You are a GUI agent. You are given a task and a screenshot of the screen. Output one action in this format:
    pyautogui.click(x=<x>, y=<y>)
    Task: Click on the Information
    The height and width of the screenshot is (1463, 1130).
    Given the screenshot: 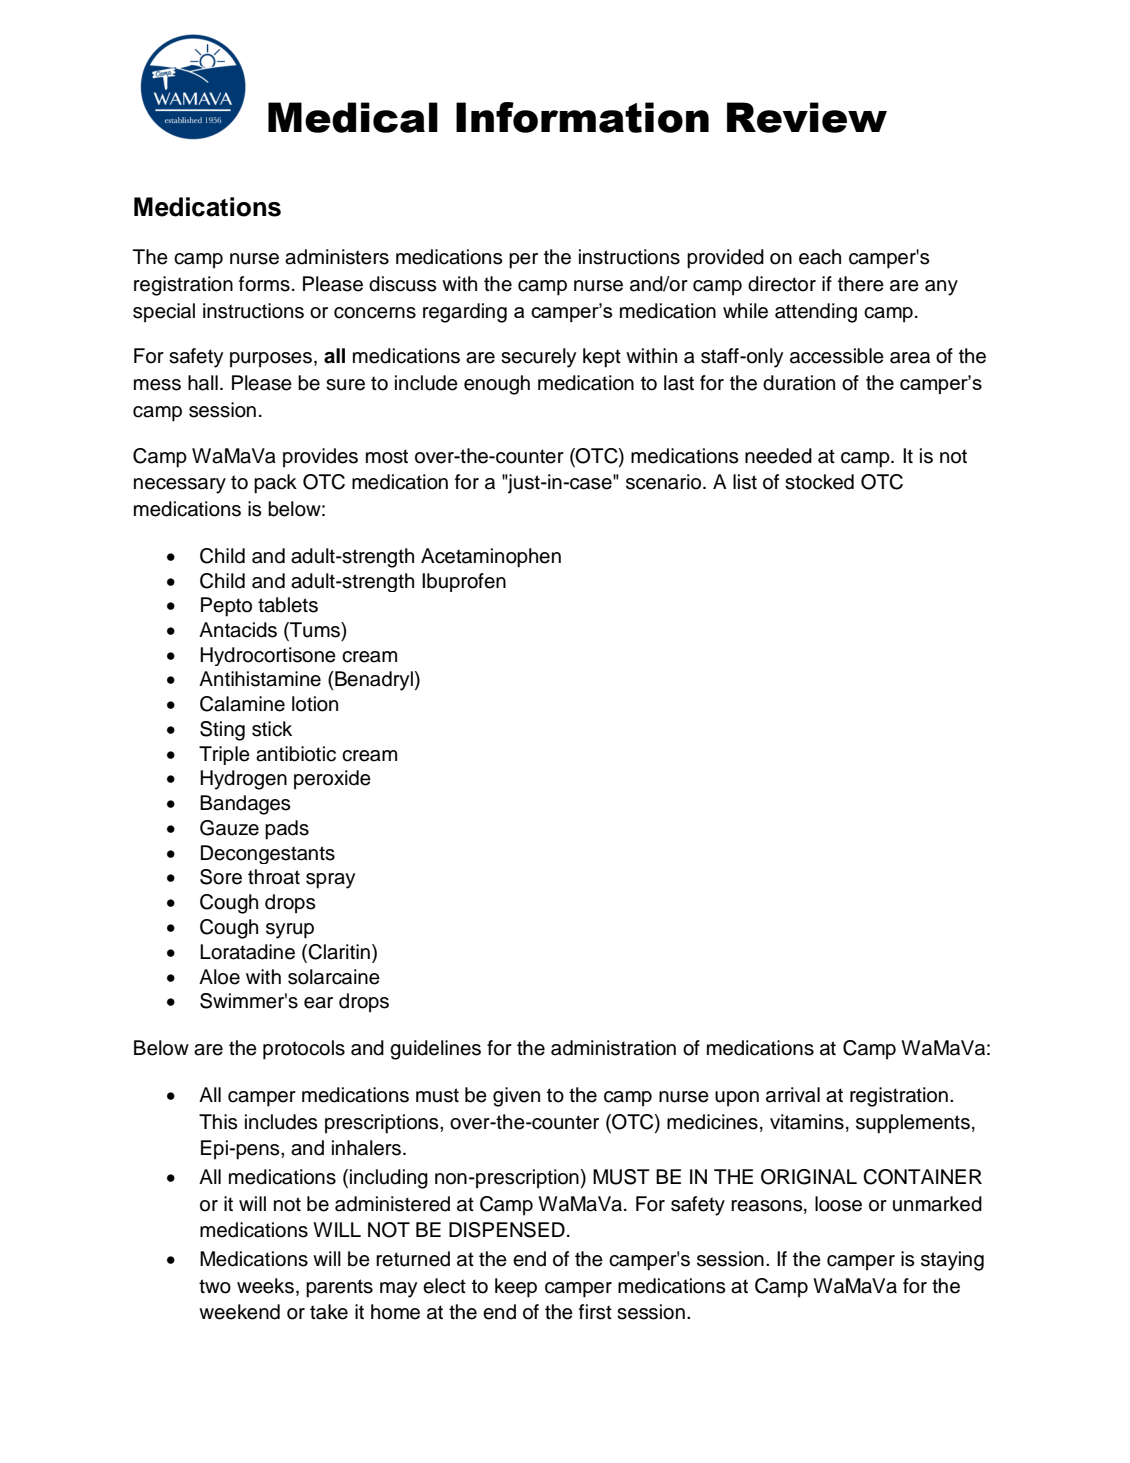 What is the action you would take?
    pyautogui.click(x=582, y=117)
